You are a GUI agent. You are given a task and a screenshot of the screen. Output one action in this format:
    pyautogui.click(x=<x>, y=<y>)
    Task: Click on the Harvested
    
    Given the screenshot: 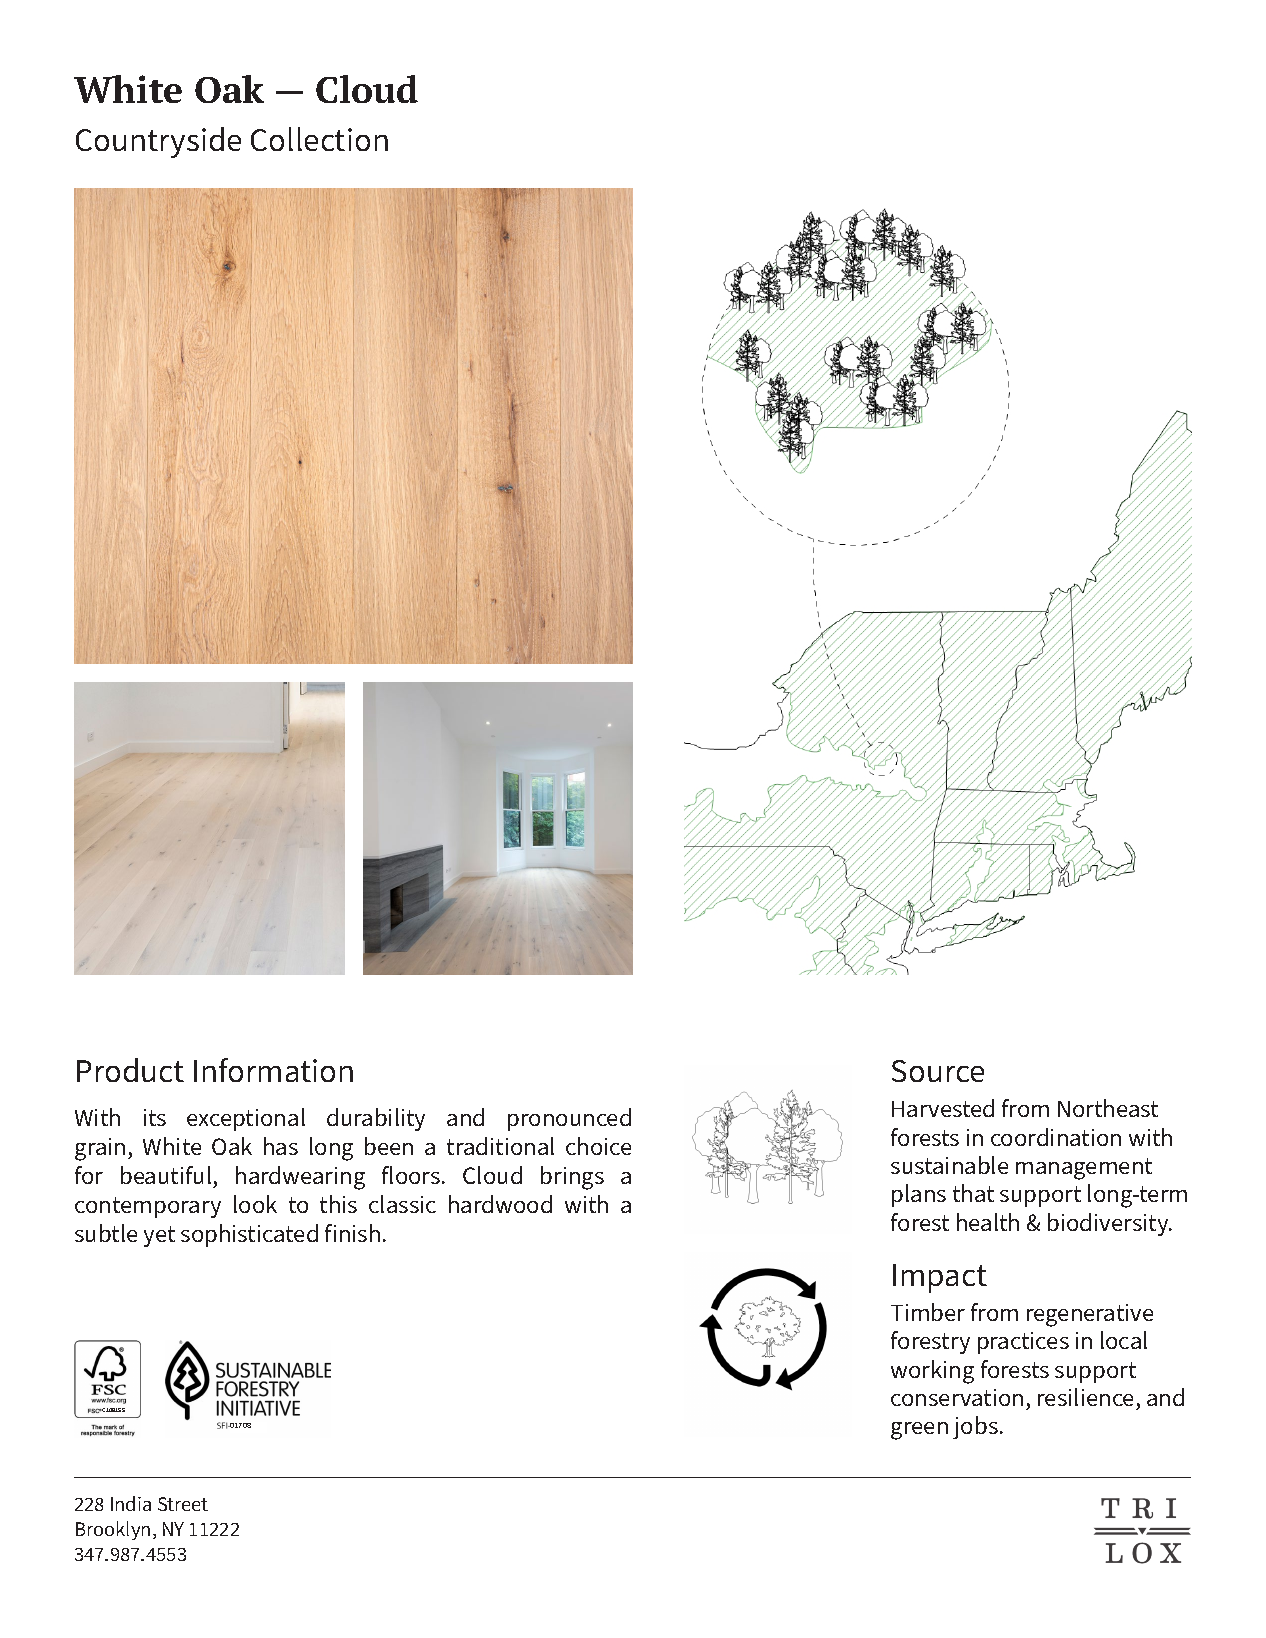 What is the action you would take?
    pyautogui.click(x=943, y=1108)
